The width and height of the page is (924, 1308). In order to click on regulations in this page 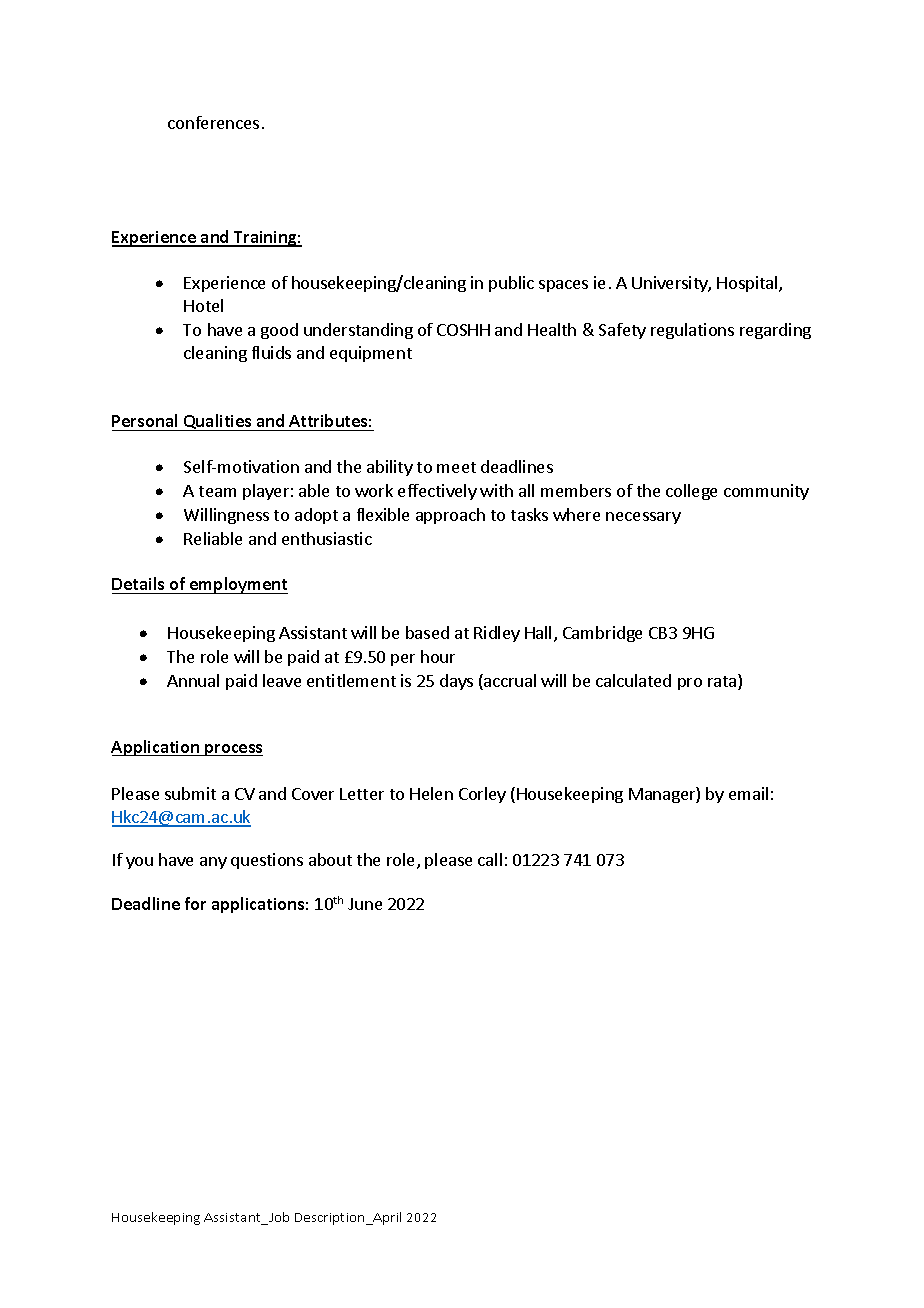, I will do `click(692, 331)`.
